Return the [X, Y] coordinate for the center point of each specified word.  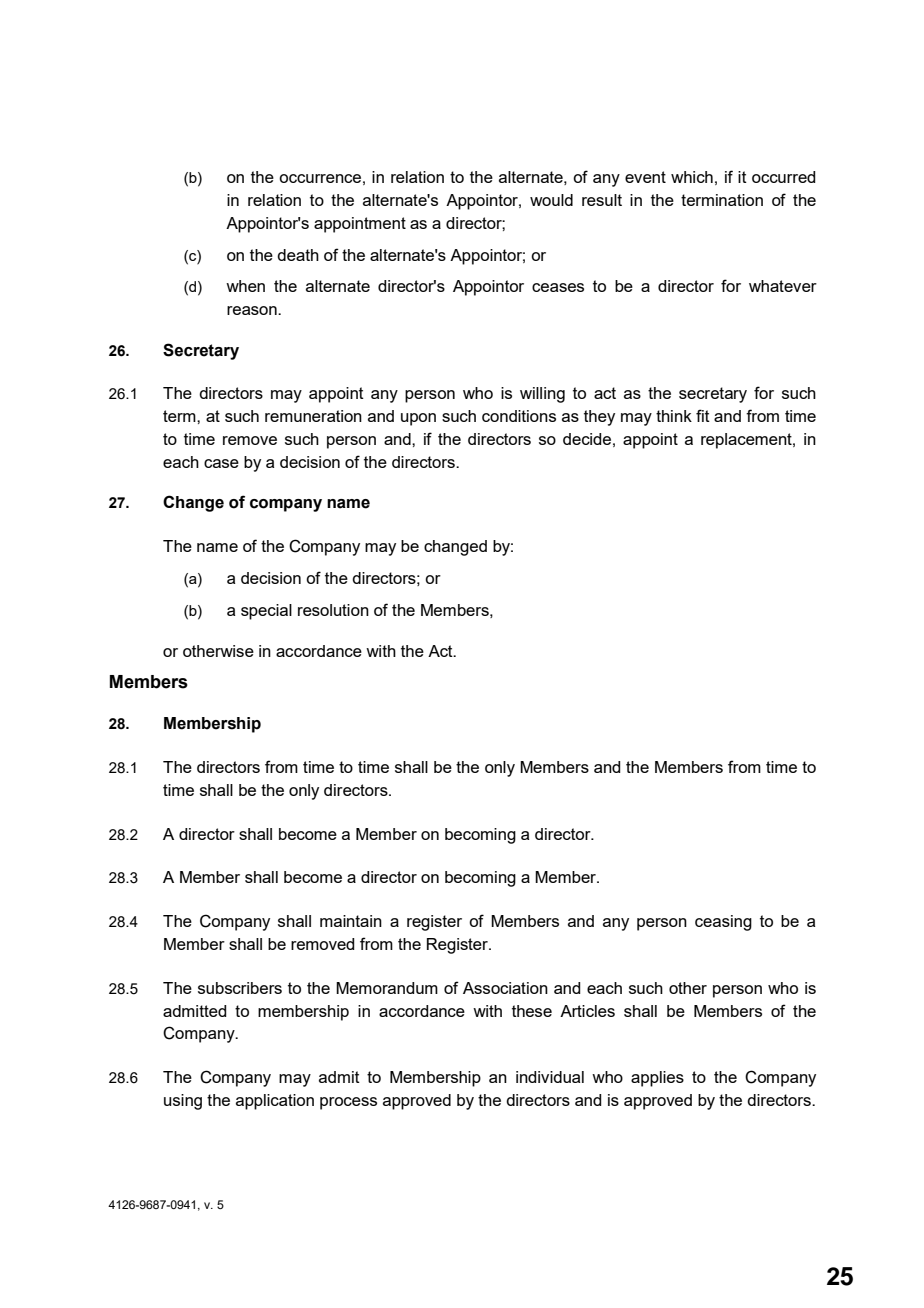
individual [550, 1077]
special [266, 612]
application [275, 1102]
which [692, 177]
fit [703, 415]
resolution [333, 610]
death [298, 255]
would [551, 200]
